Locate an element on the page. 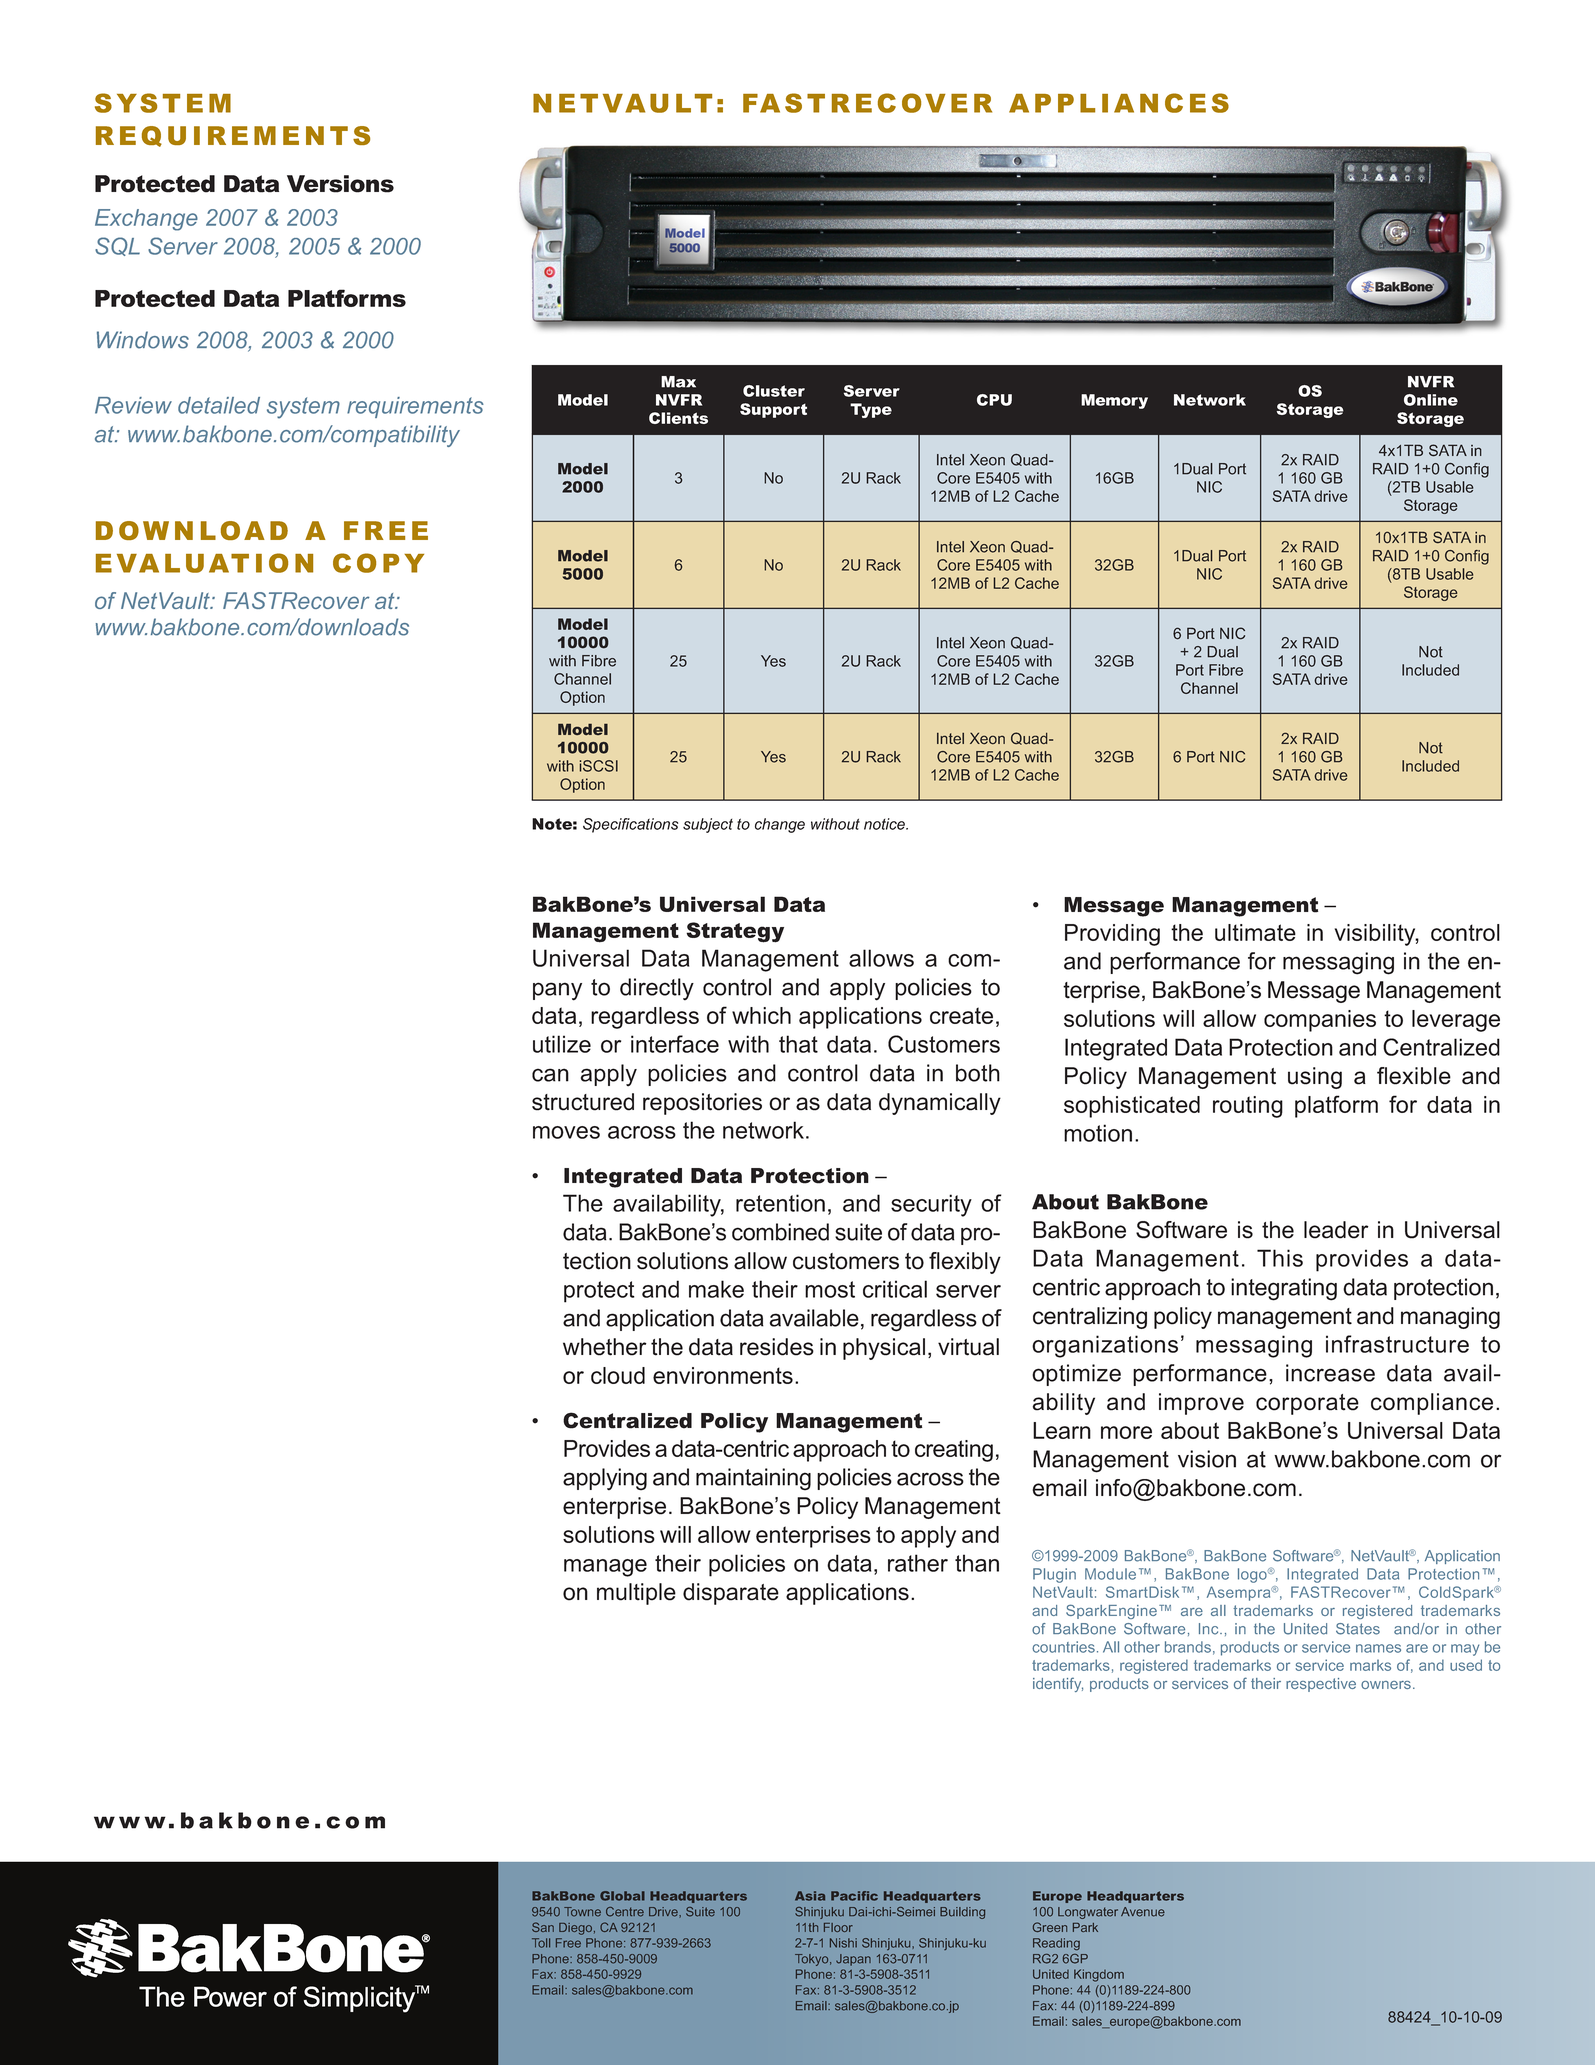 The image size is (1595, 2065). detailed is located at coordinates (219, 405).
